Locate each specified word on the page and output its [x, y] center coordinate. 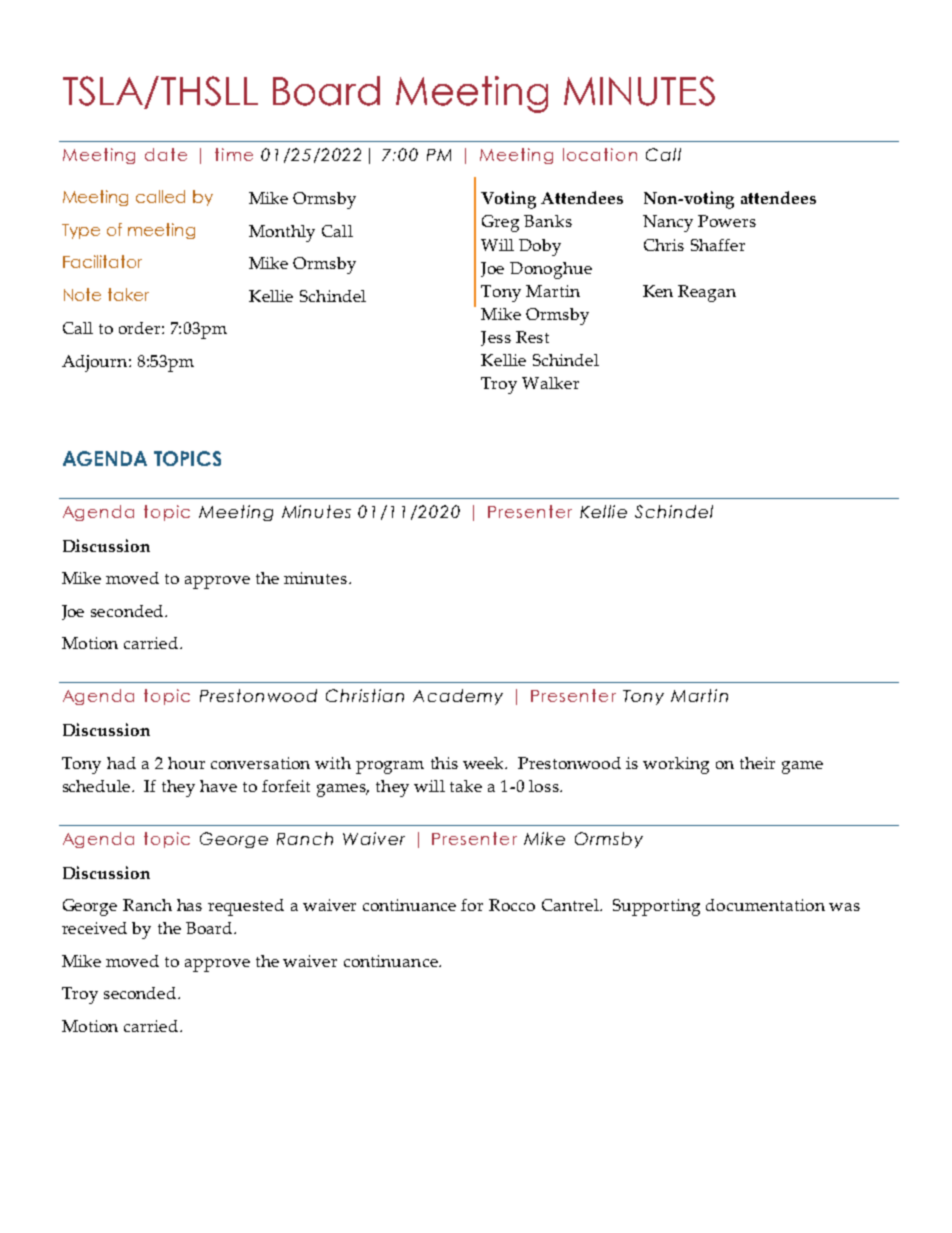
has [189, 905]
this [444, 763]
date [166, 154]
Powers [727, 221]
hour [186, 763]
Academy [458, 697]
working [676, 765]
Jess [496, 338]
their [757, 763]
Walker [550, 383]
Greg [500, 223]
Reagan [707, 293]
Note [82, 294]
